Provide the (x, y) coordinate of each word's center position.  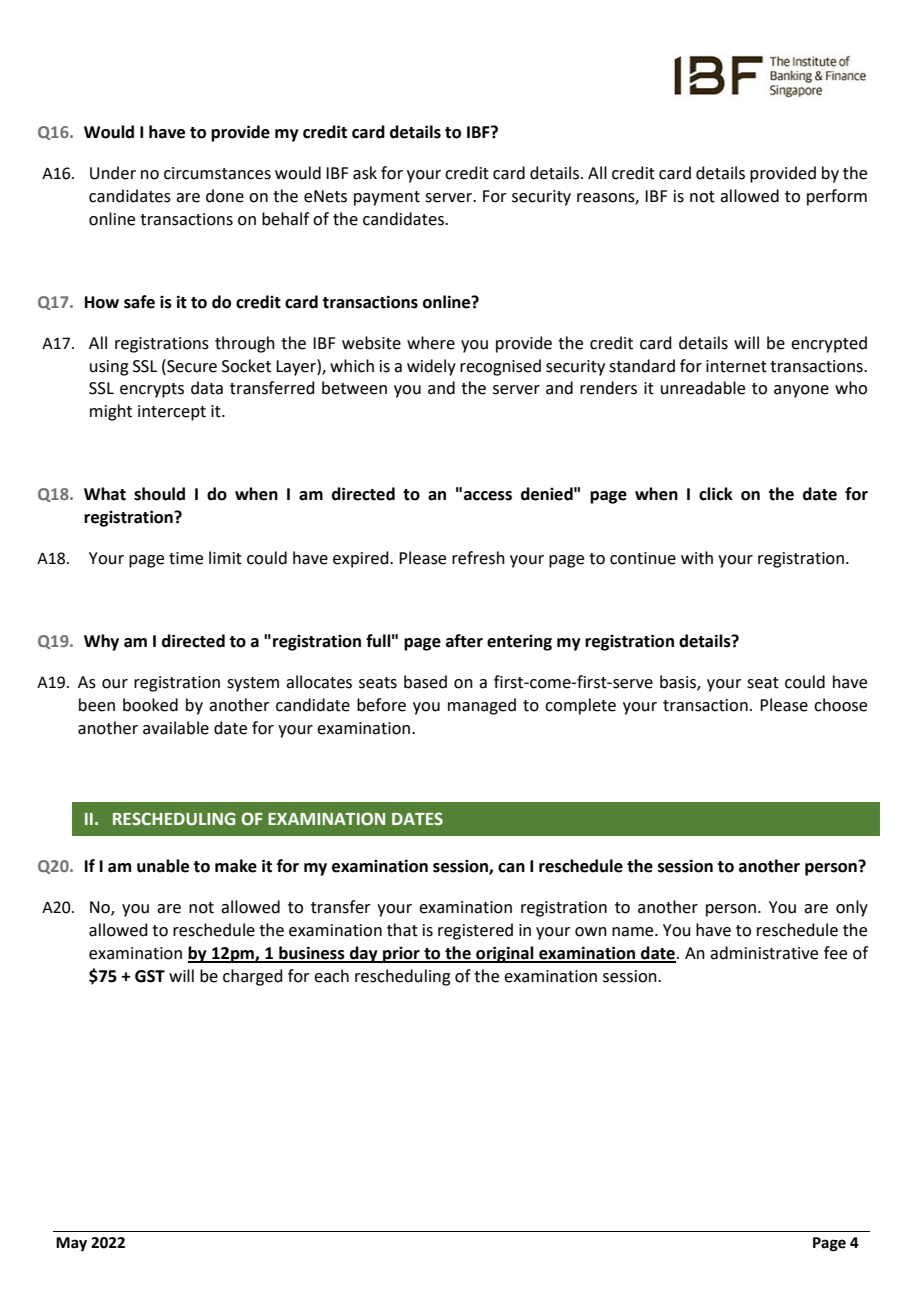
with (697, 558)
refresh (478, 558)
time (186, 558)
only (852, 908)
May (71, 1244)
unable (163, 866)
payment (387, 198)
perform (837, 197)
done (225, 196)
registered (475, 931)
